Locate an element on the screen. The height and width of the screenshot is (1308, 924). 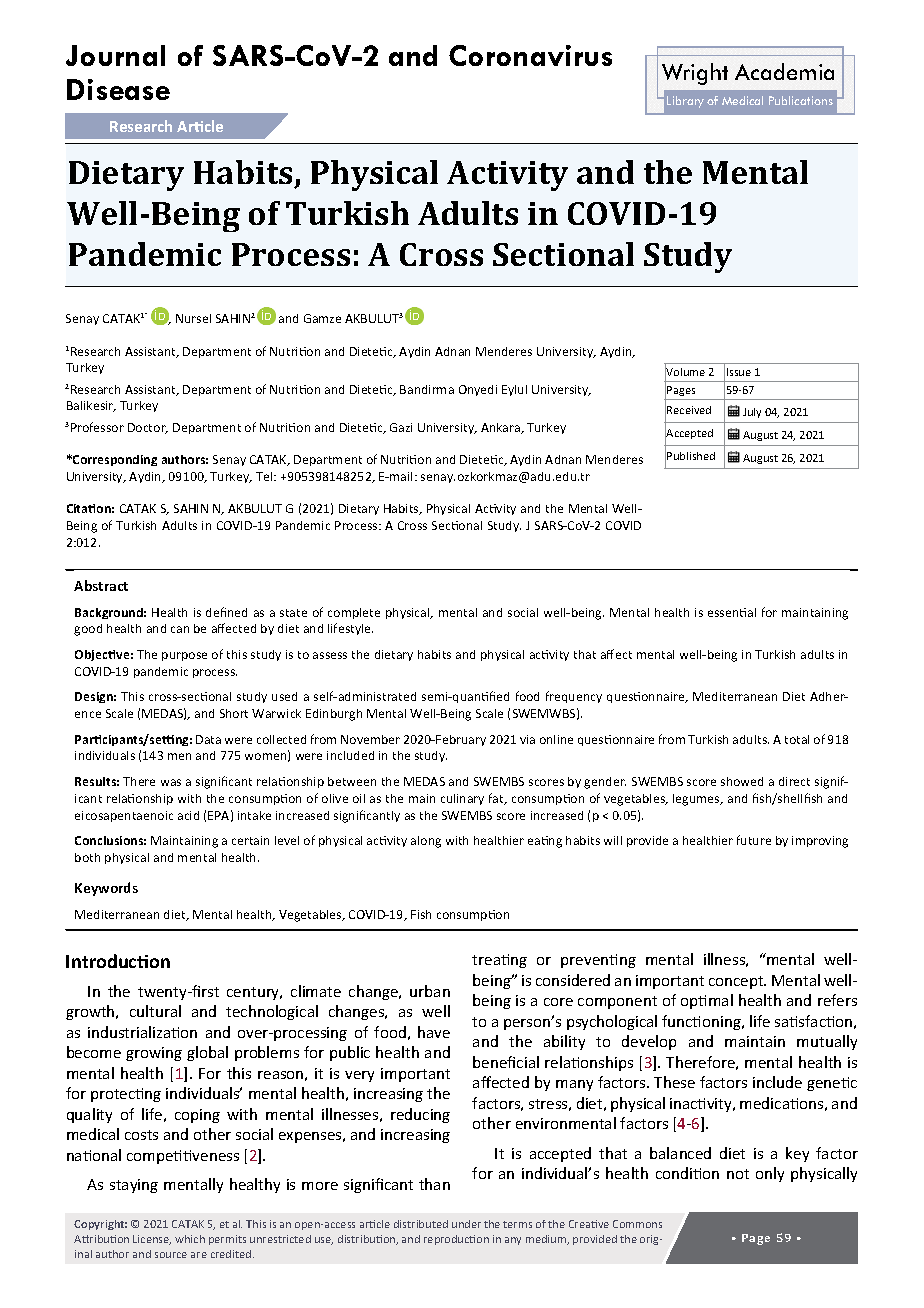
Ankara is located at coordinates (502, 428).
